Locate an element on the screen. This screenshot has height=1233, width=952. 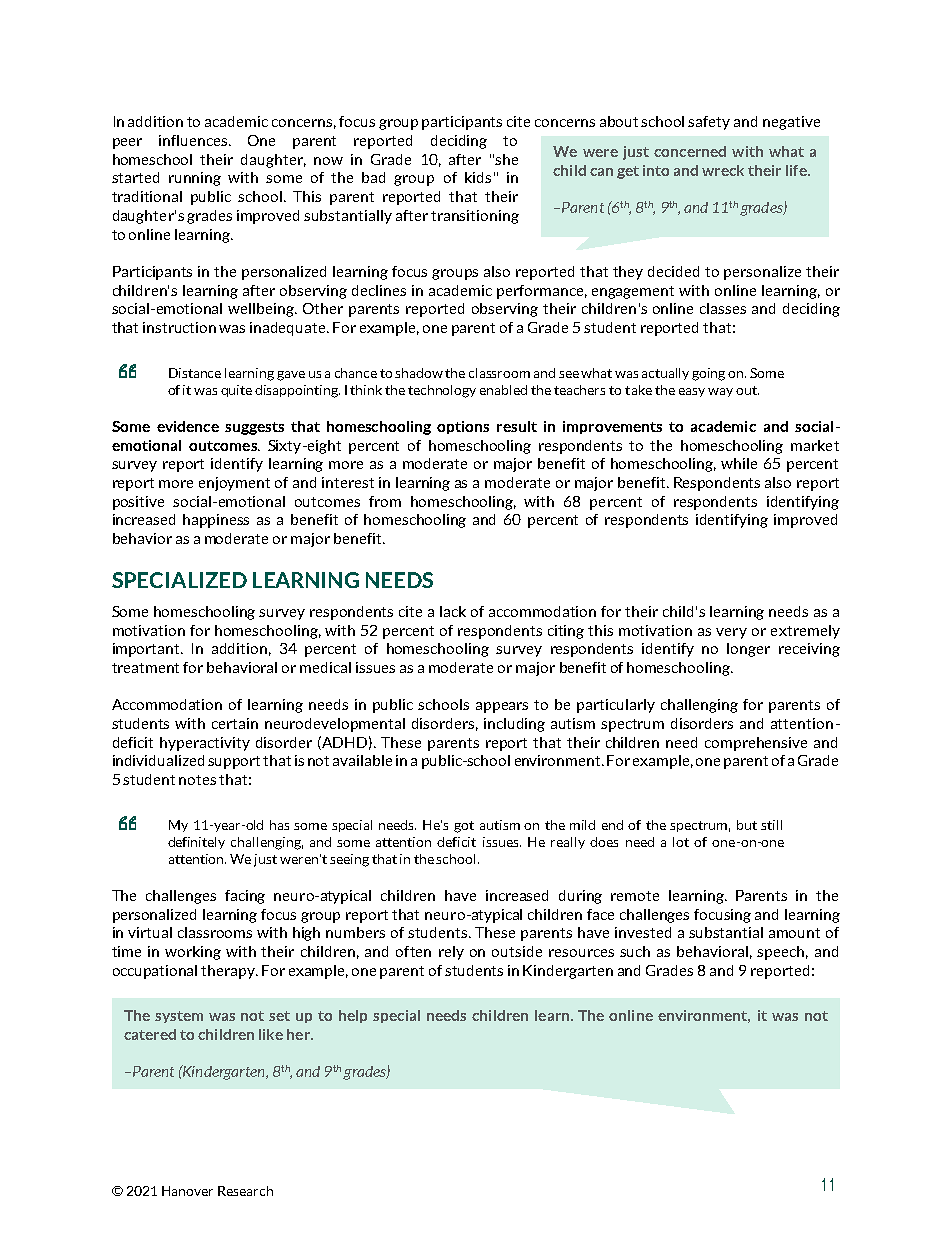
influences is located at coordinates (194, 140).
